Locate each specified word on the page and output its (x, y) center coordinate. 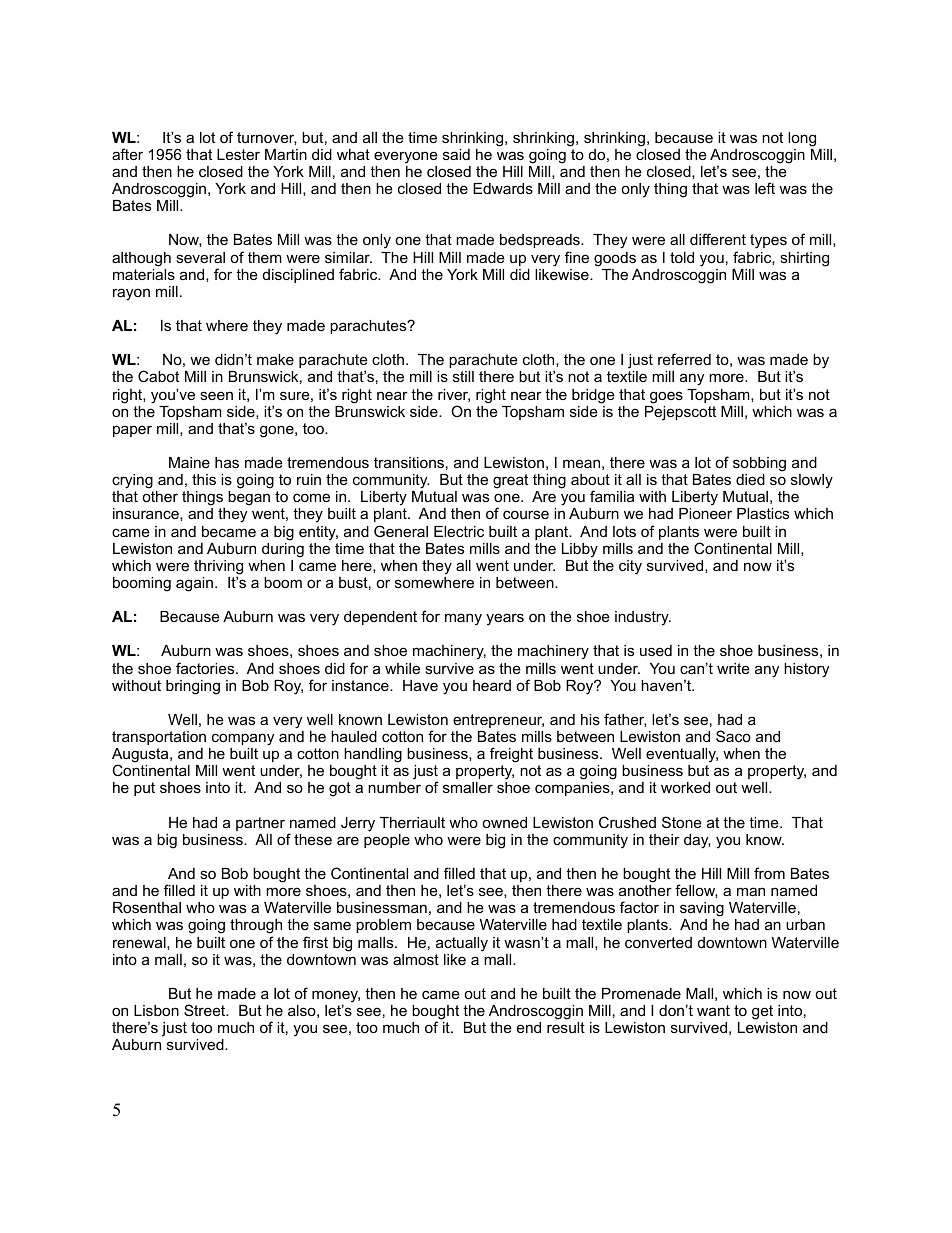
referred (684, 359)
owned (504, 822)
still (463, 376)
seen (216, 395)
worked (685, 787)
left (765, 188)
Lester (238, 154)
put (144, 789)
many (463, 619)
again (194, 584)
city (630, 567)
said (456, 154)
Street (206, 1010)
